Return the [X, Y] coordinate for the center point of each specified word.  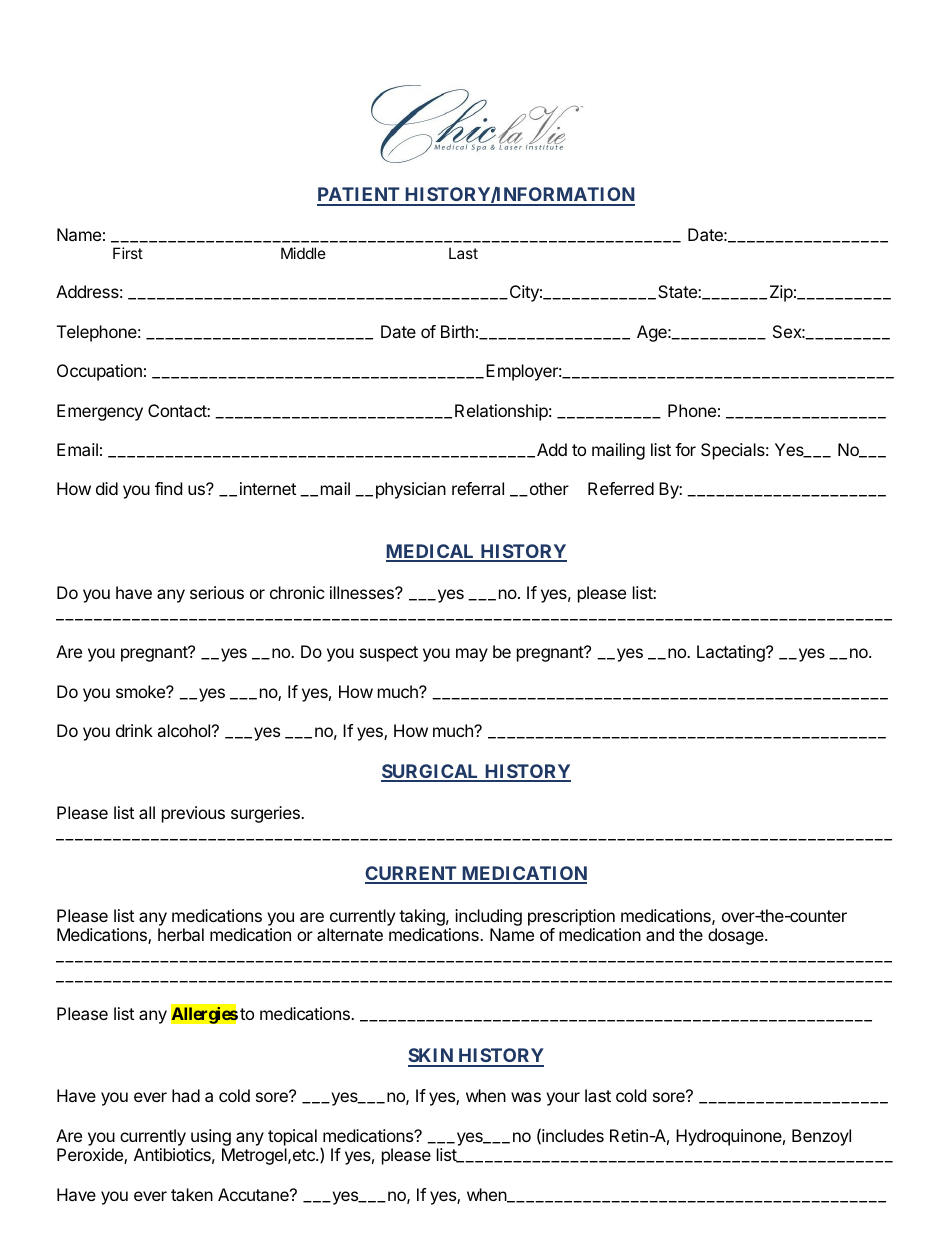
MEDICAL [432, 552]
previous [193, 814]
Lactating [732, 653]
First [128, 253]
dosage [737, 936]
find [168, 488]
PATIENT [359, 196]
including [488, 917]
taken [192, 1194]
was [526, 1097]
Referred [621, 488]
